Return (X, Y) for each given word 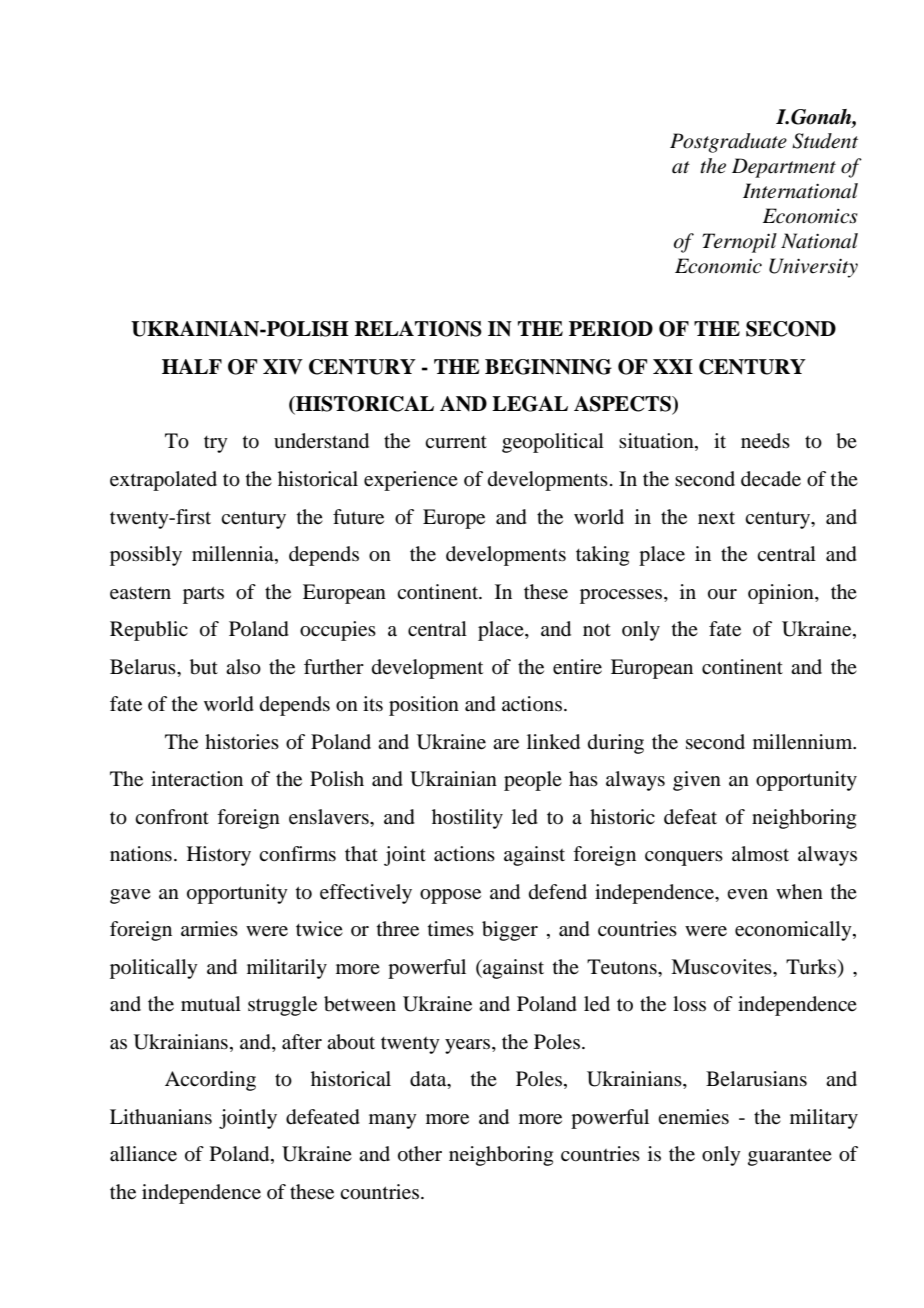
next (716, 518)
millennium (804, 742)
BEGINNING (548, 367)
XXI (673, 366)
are (506, 744)
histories (242, 742)
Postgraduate (728, 143)
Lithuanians (161, 1116)
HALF (192, 366)
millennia (234, 555)
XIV (283, 366)
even (747, 894)
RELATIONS (418, 329)
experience (411, 481)
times (451, 929)
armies (209, 929)
